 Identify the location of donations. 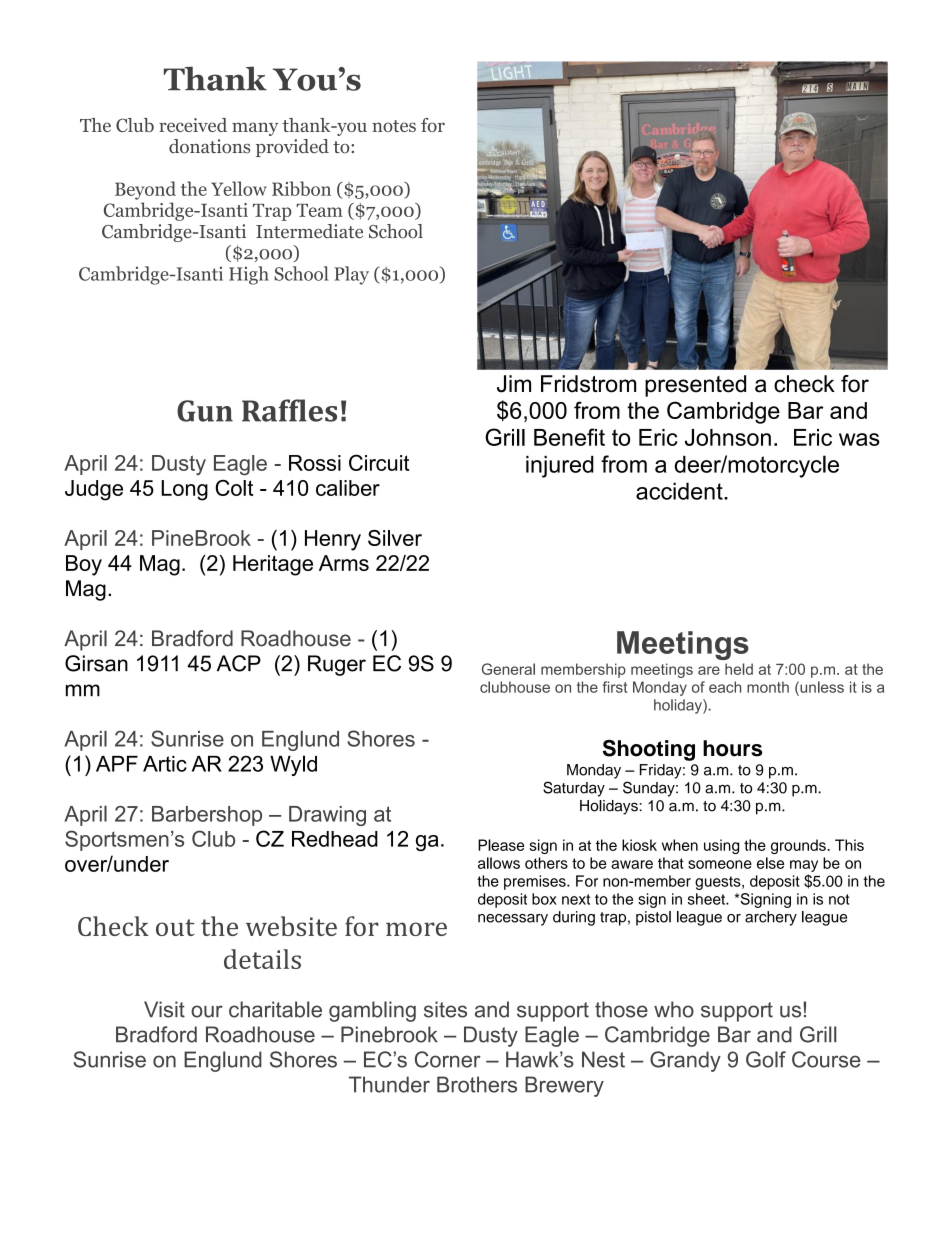
(209, 146).
